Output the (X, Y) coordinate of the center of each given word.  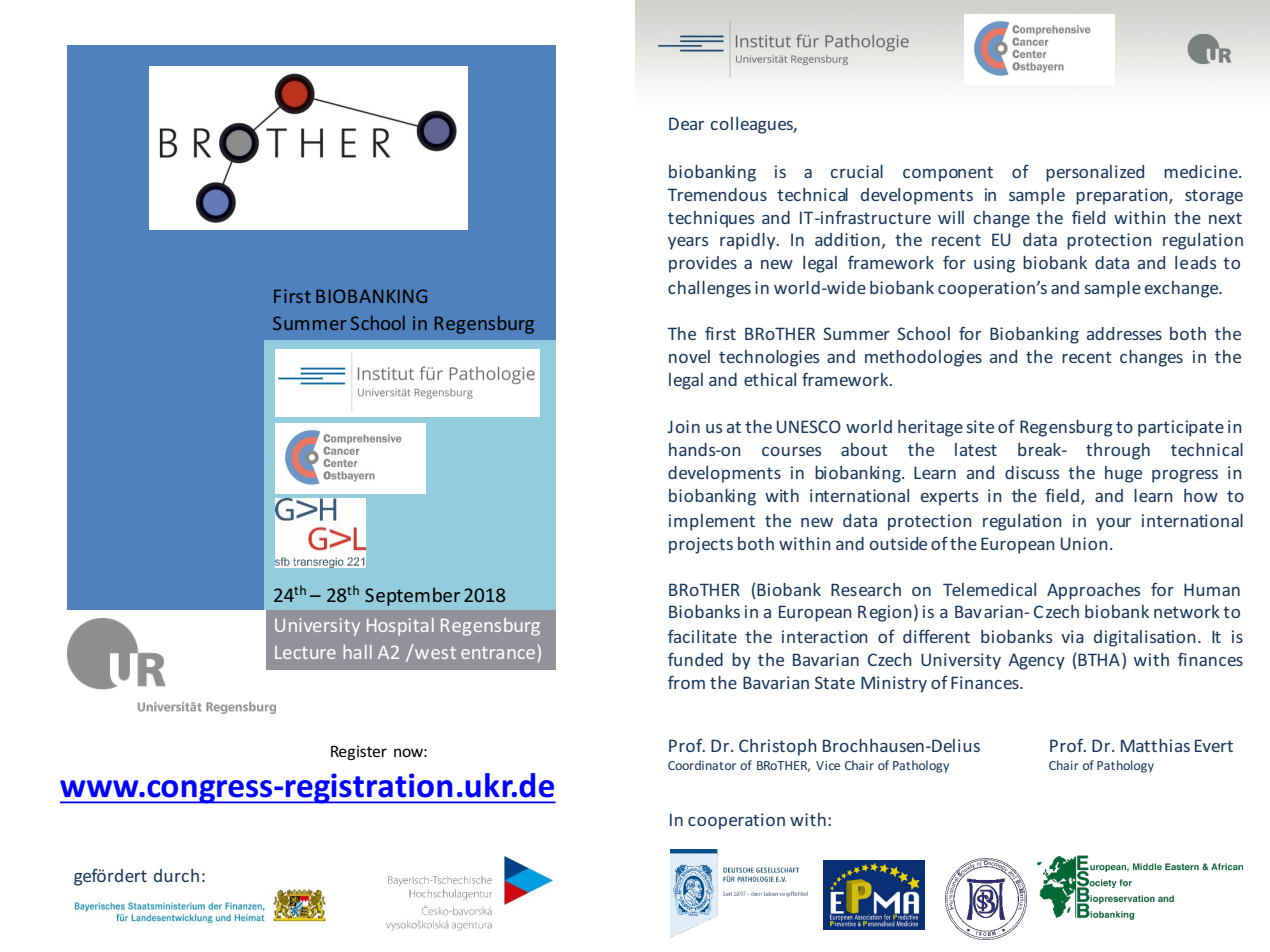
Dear (686, 123)
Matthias (1155, 745)
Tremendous (717, 194)
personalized (1095, 173)
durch (176, 875)
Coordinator (702, 765)
